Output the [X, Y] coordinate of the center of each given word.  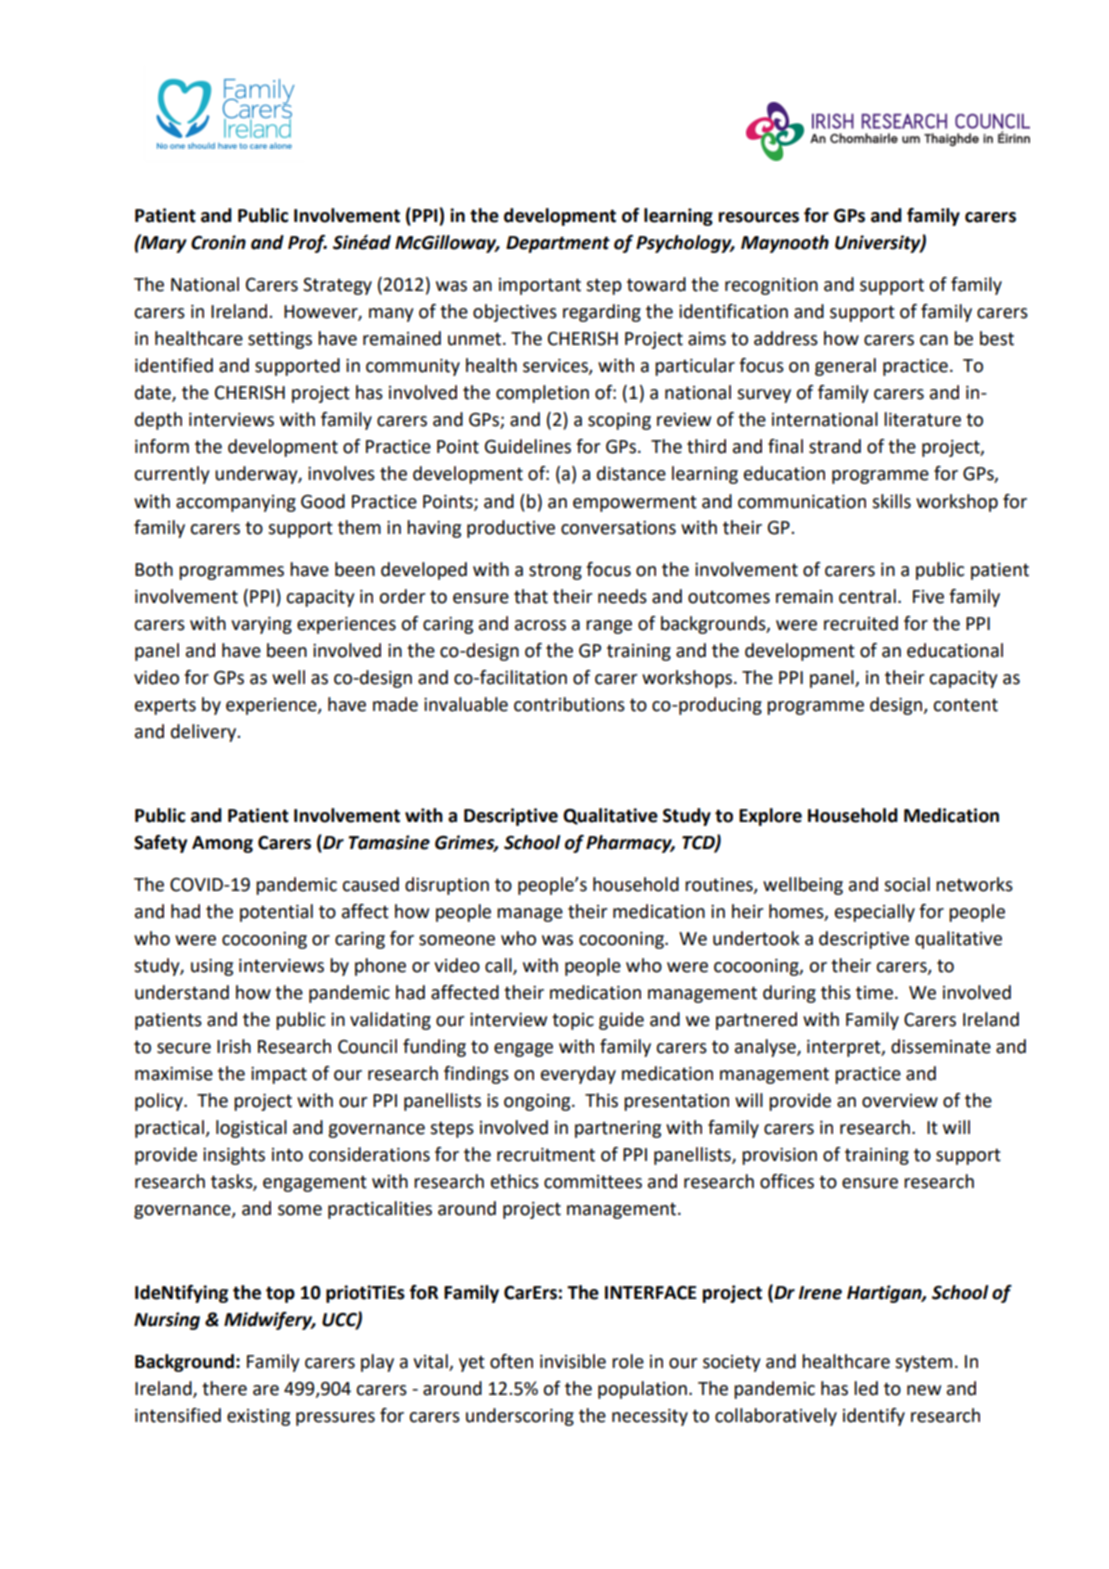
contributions [569, 704]
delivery [205, 733]
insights [234, 1156]
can [934, 340]
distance [631, 473]
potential [276, 913]
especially [875, 913]
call [499, 966]
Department [558, 244]
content [965, 705]
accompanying [236, 503]
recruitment [546, 1155]
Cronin [218, 242]
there [224, 1388]
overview [900, 1101]
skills [891, 501]
